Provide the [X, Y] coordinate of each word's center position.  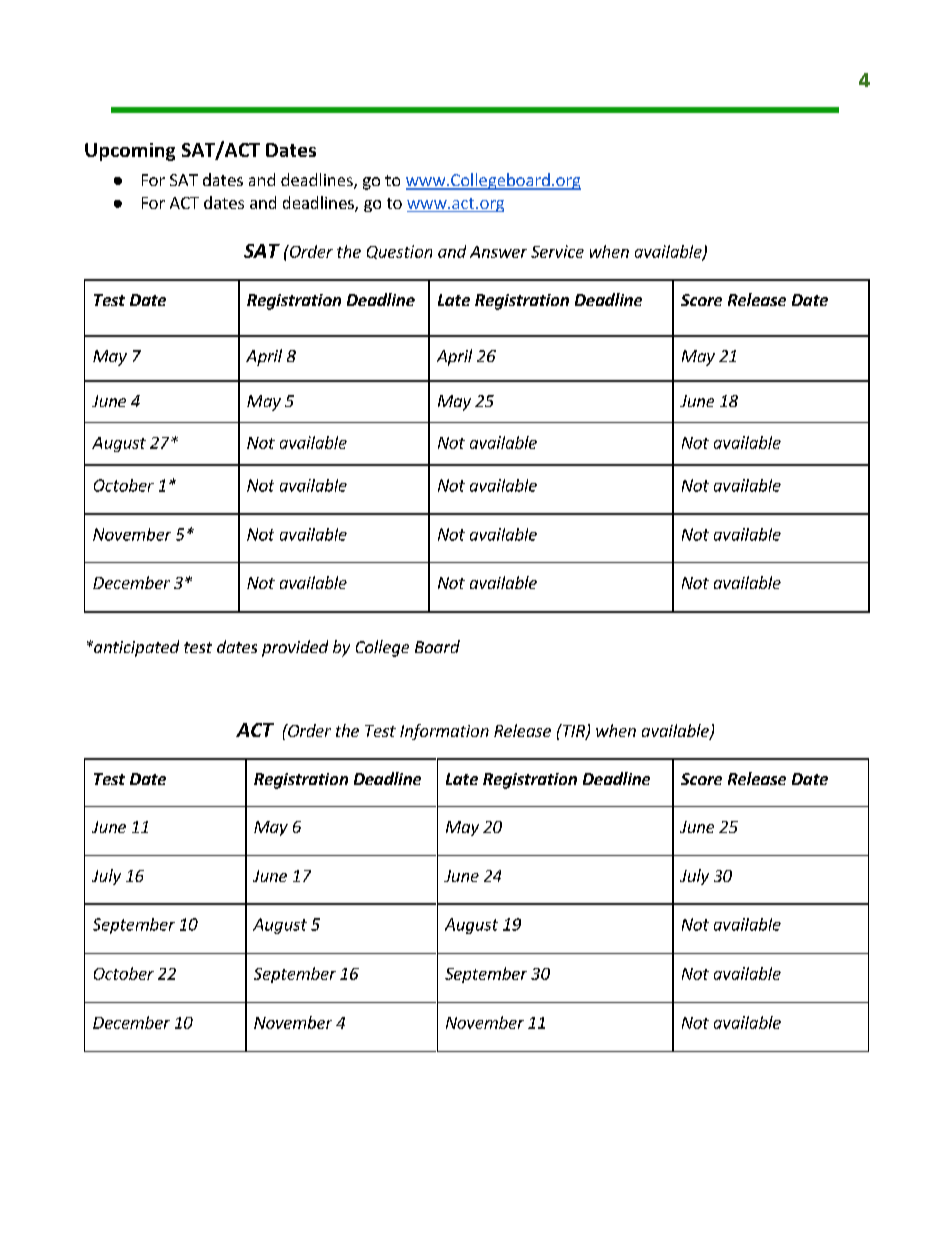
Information [444, 732]
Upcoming [130, 152]
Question [399, 252]
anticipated [135, 648]
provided [295, 648]
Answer [498, 252]
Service [557, 251]
